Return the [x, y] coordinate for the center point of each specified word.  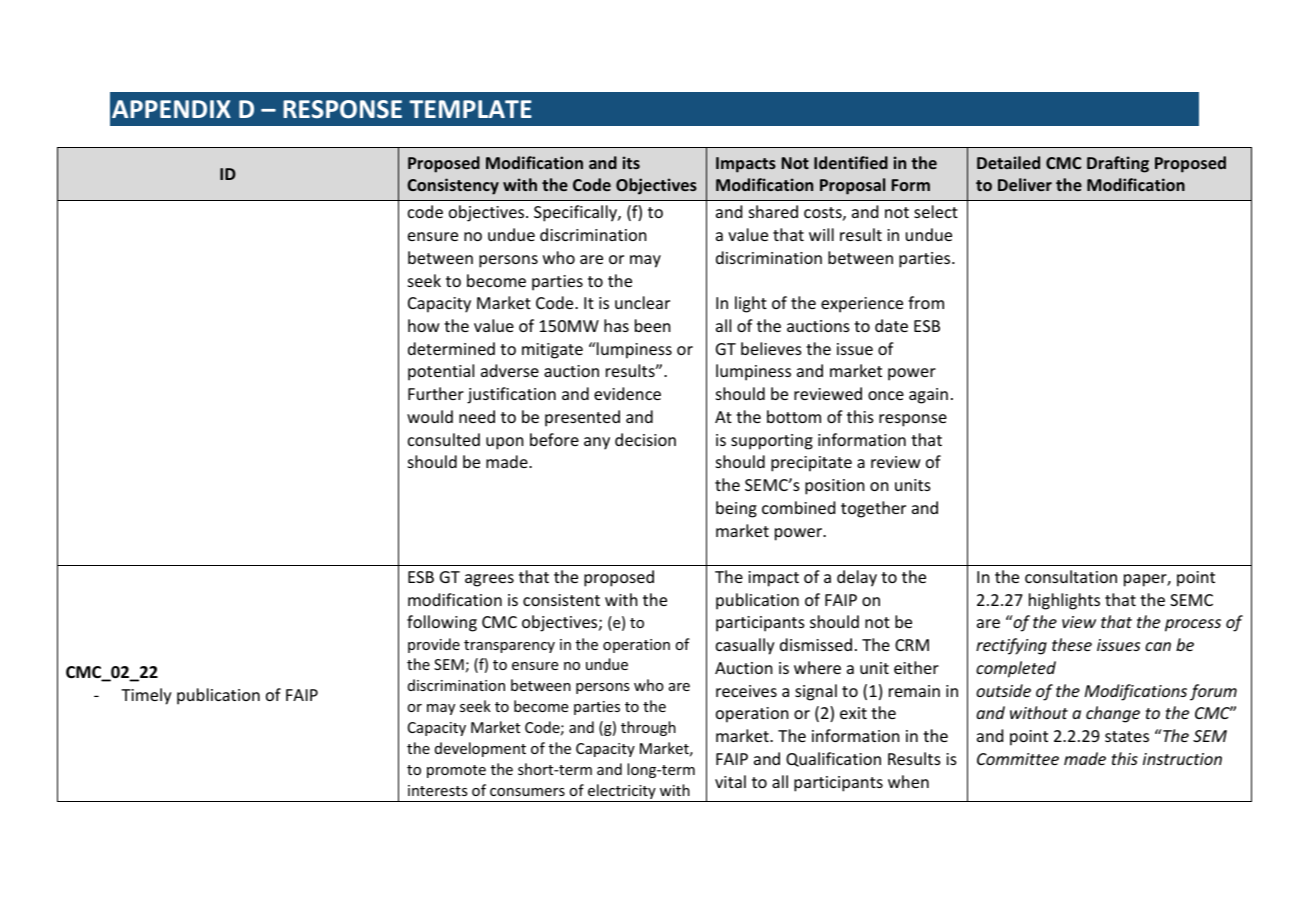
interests [437, 790]
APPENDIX [171, 109]
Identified [851, 162]
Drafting [1118, 164]
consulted [444, 439]
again [928, 396]
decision [645, 439]
